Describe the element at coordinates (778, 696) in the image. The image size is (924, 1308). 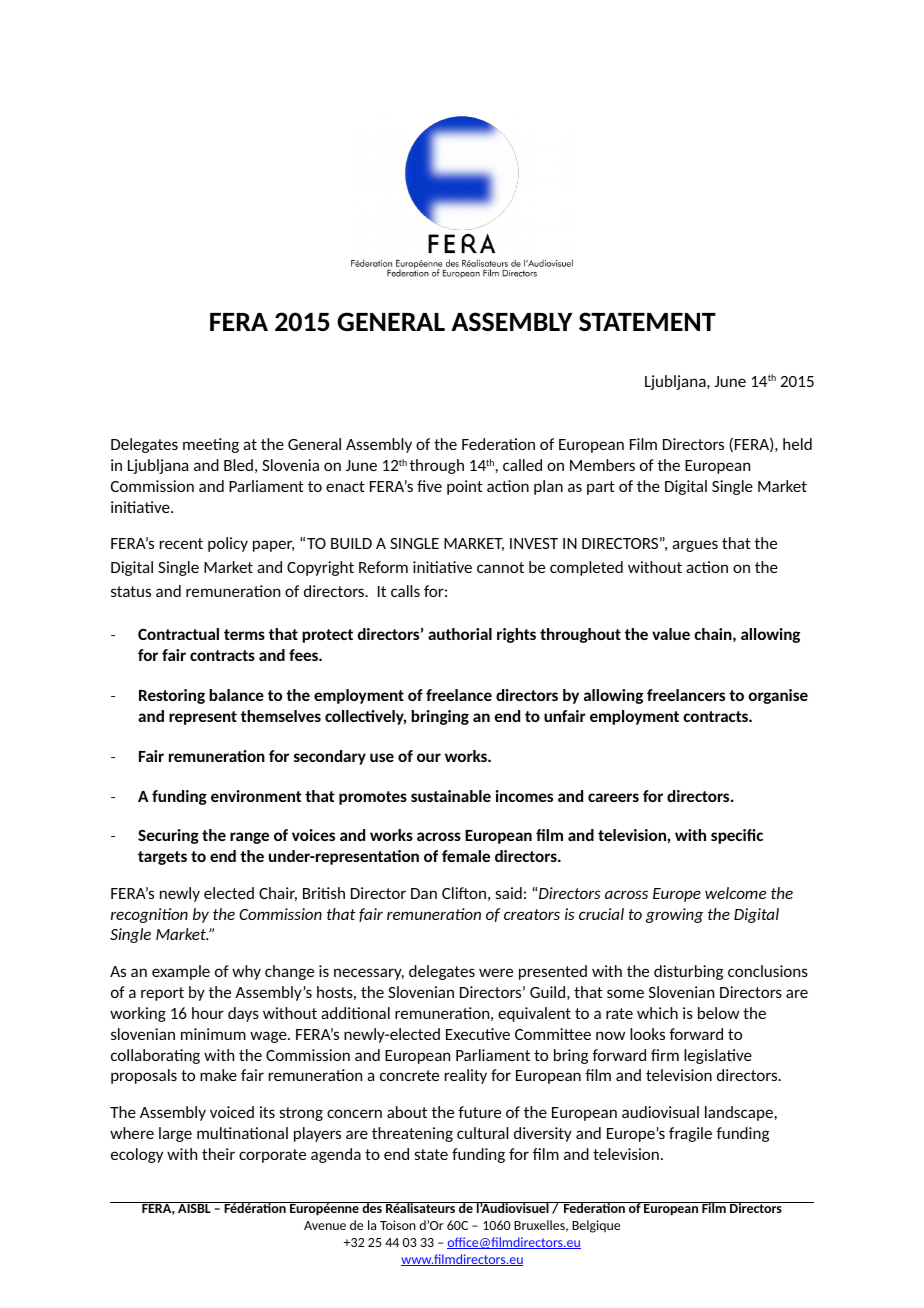
I see `organise` at that location.
